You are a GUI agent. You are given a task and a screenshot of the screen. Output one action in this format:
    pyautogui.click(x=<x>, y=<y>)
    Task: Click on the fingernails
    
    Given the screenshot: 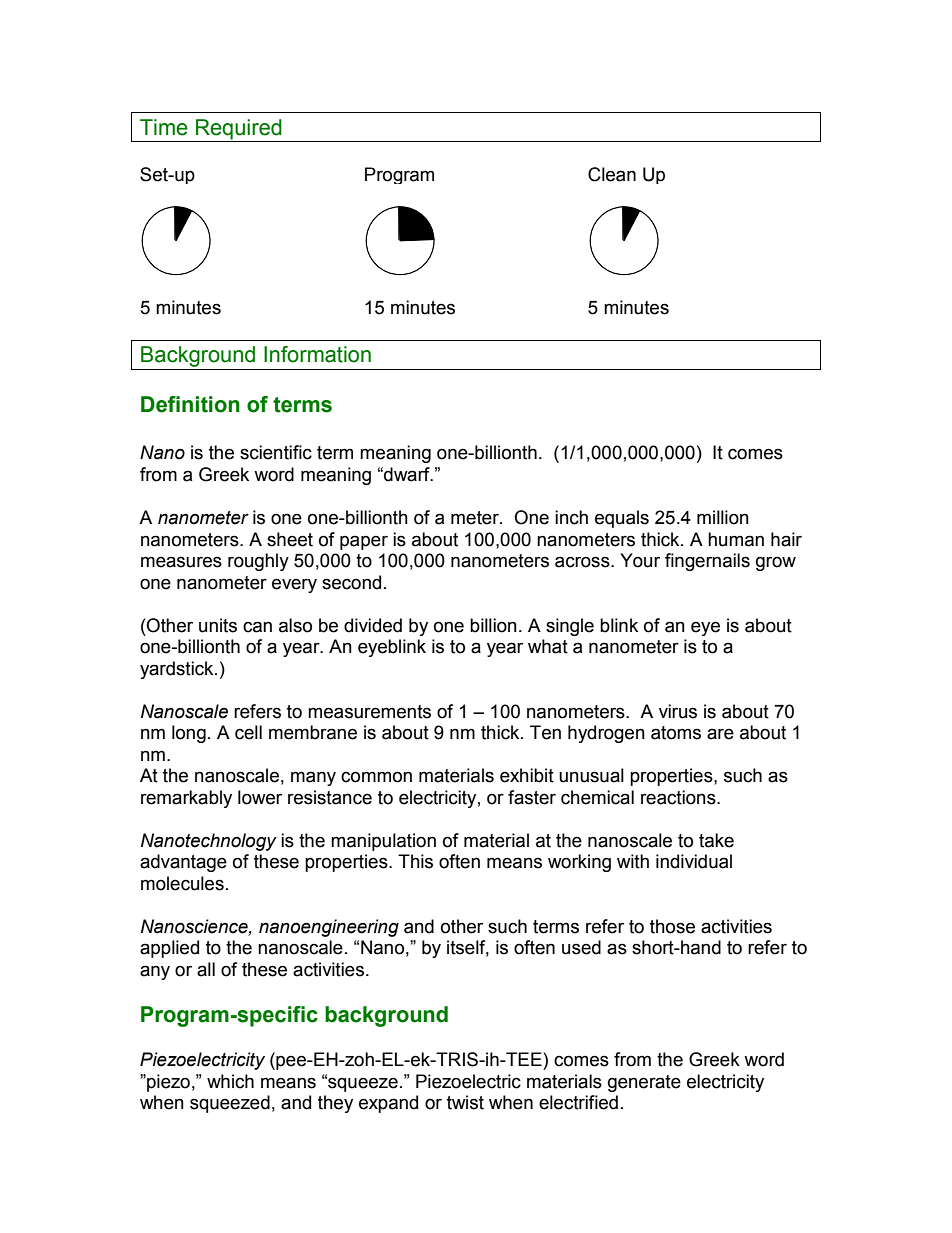 What is the action you would take?
    pyautogui.click(x=707, y=562)
